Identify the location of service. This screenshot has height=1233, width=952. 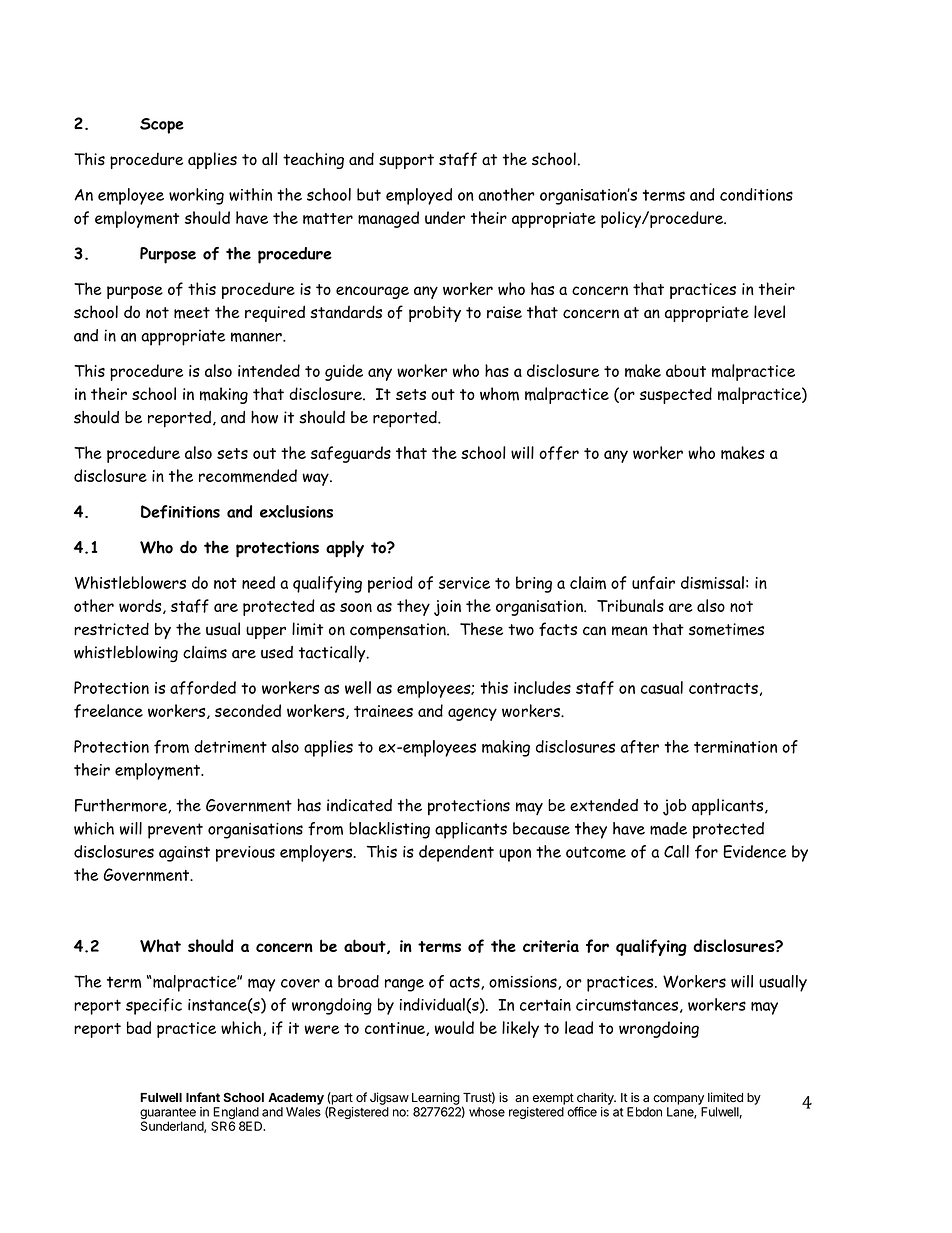
(464, 583).
